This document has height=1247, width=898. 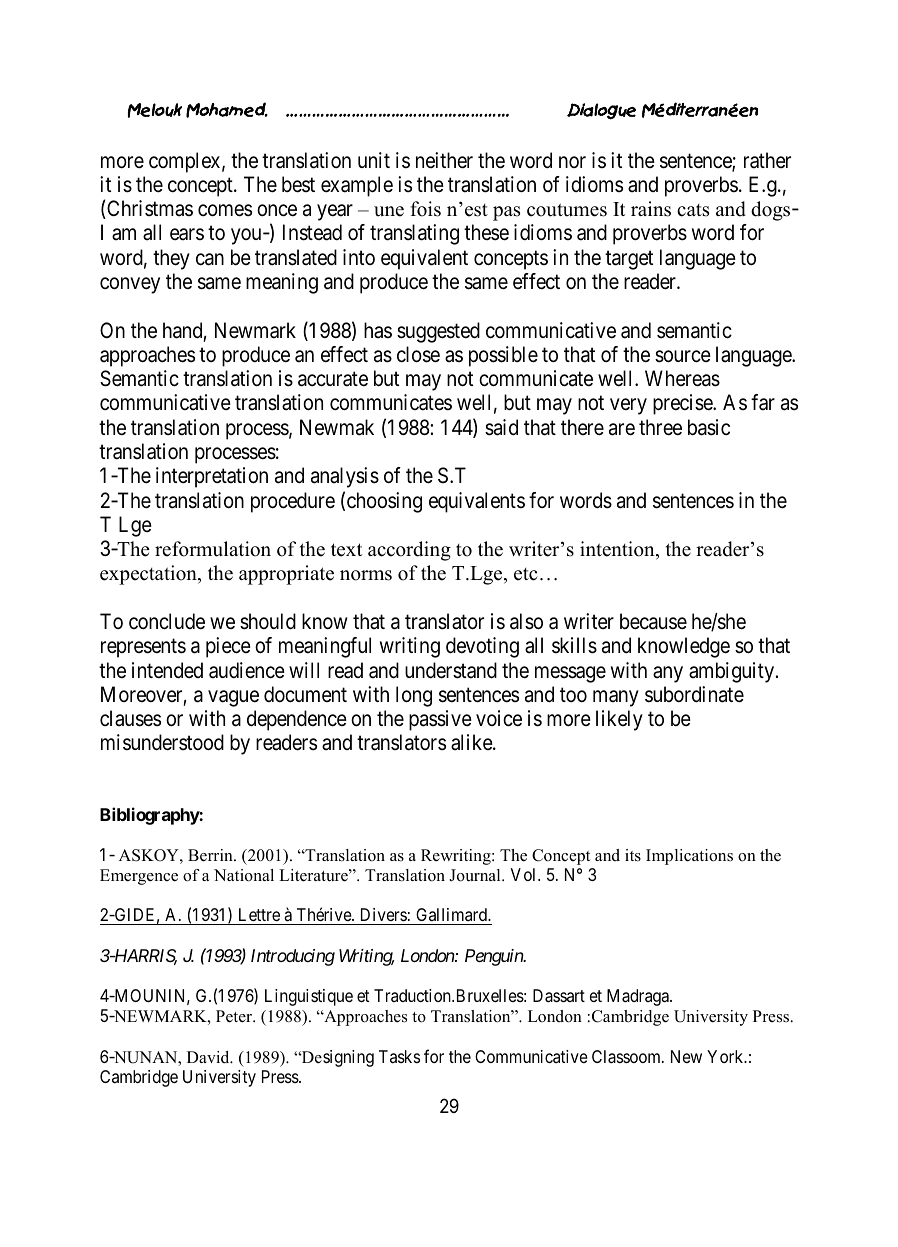 I want to click on subordinate, so click(x=694, y=694).
